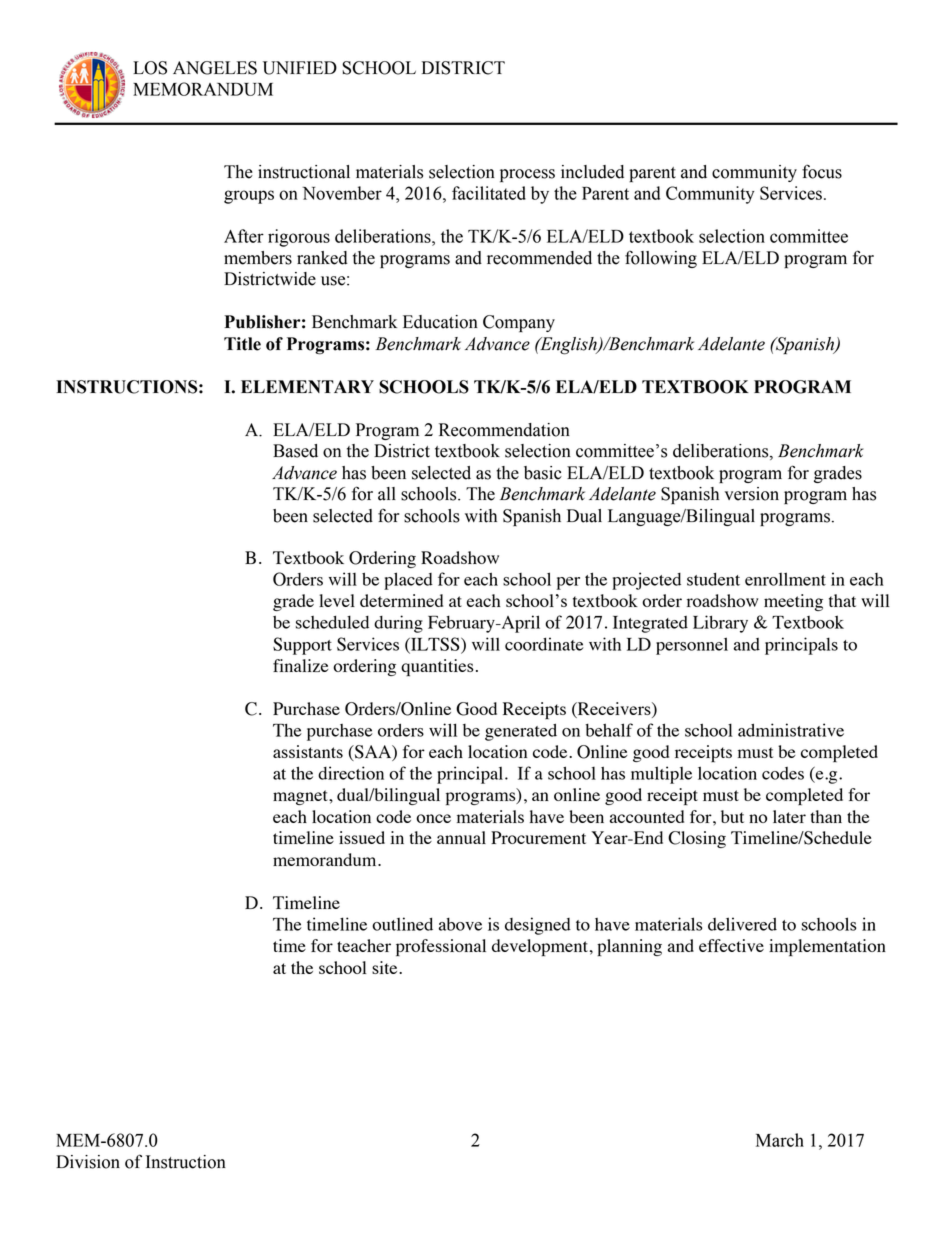 The height and width of the screenshot is (1233, 952). What do you see at coordinates (295, 451) in the screenshot?
I see `Based` at bounding box center [295, 451].
